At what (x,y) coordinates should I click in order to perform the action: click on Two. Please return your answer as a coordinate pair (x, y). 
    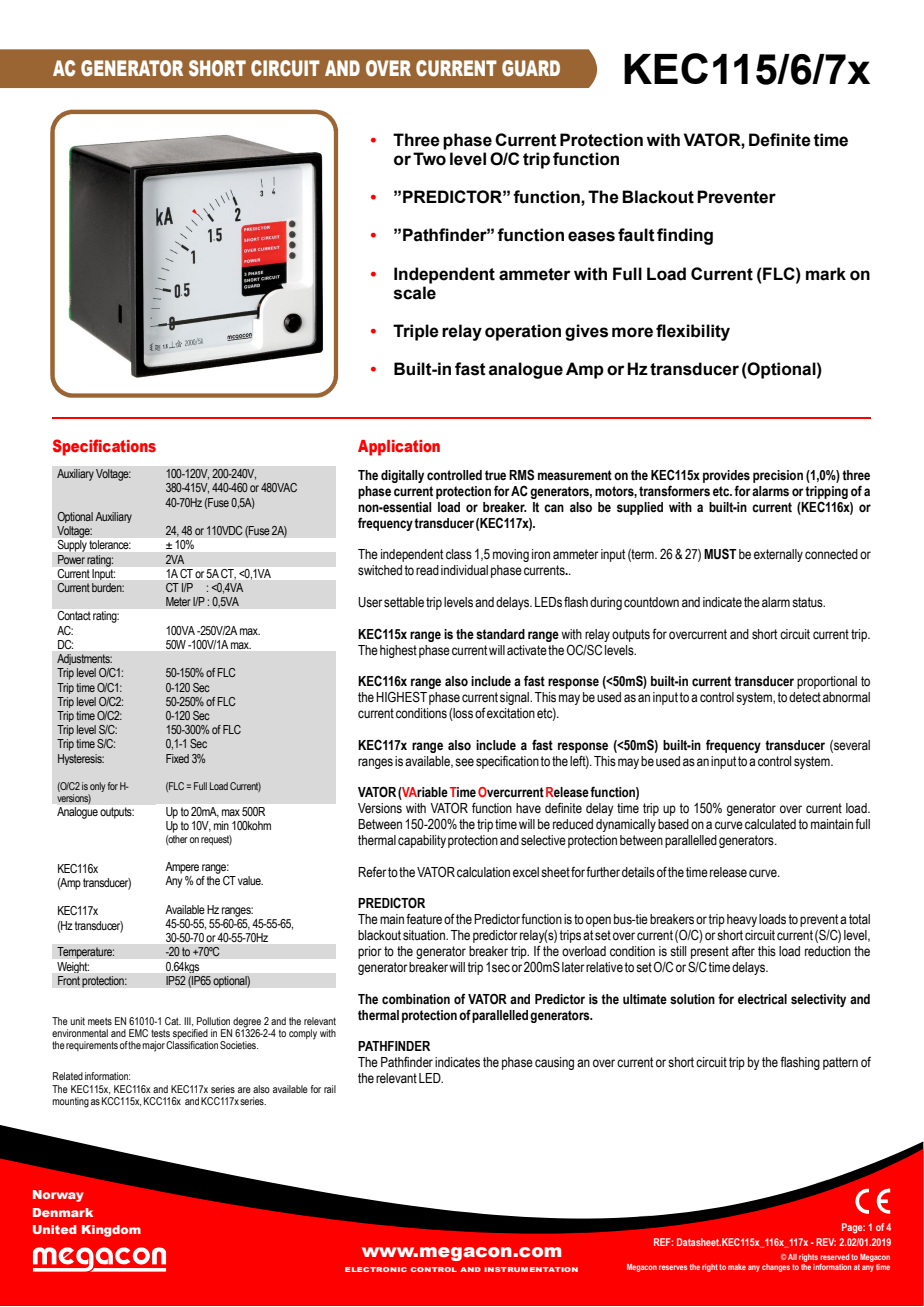
    Looking at the image, I should click on (429, 159).
